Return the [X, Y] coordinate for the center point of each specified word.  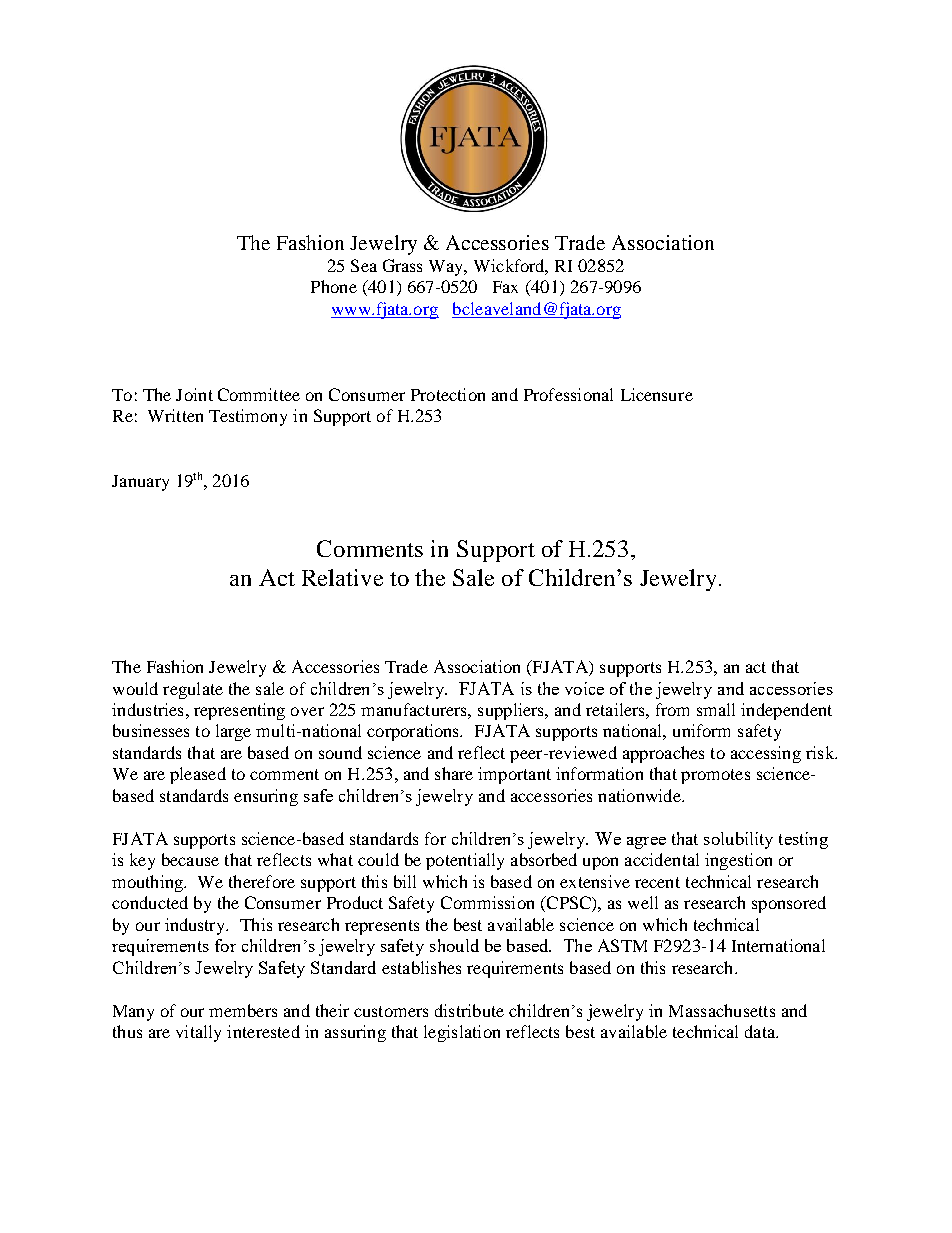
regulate [193, 690]
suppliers [512, 711]
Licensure [657, 394]
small [716, 709]
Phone [334, 286]
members [243, 1010]
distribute [469, 1010]
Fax [505, 287]
